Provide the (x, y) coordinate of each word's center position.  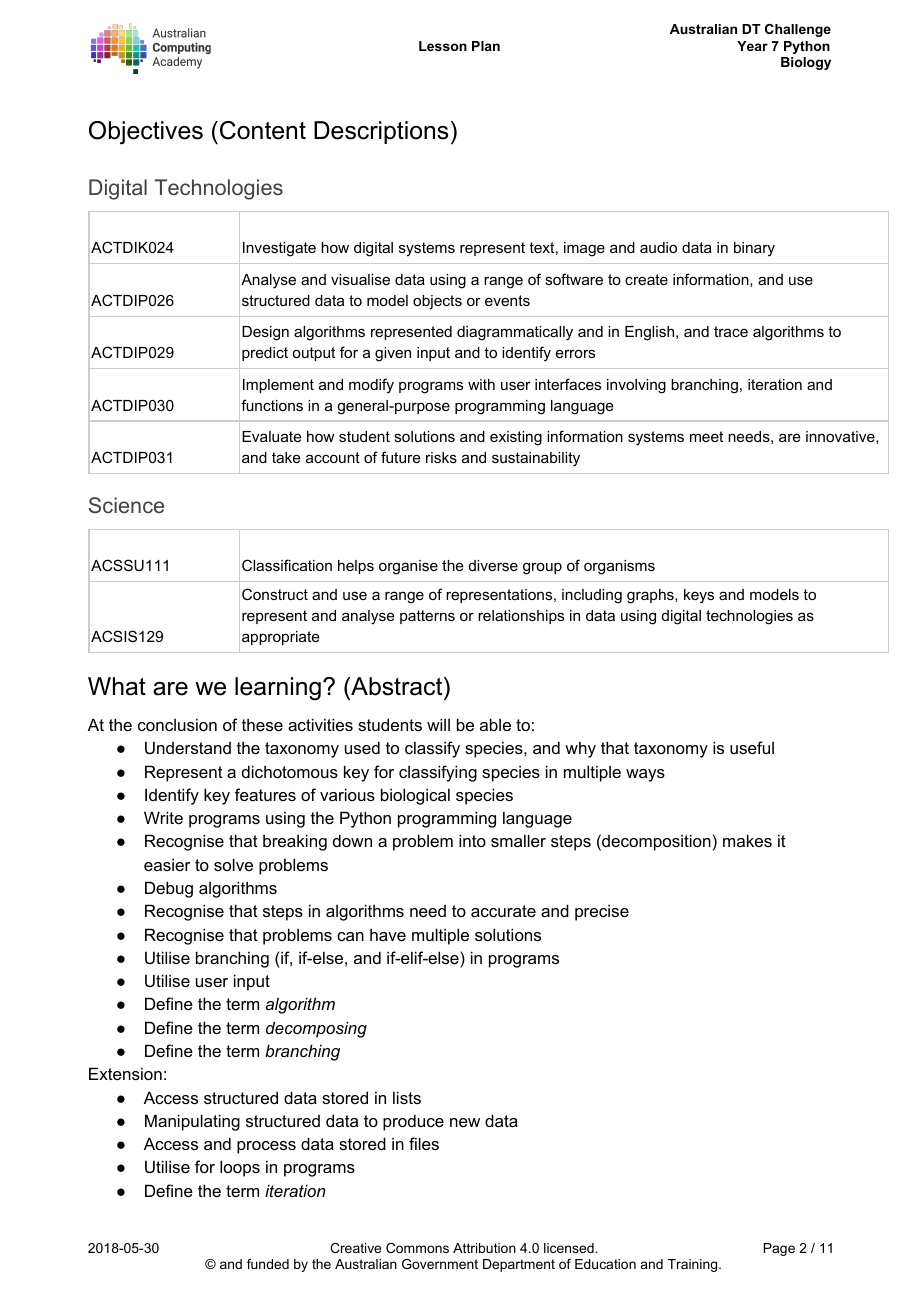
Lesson (443, 46)
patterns (427, 617)
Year (752, 46)
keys (699, 596)
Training (692, 1265)
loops (240, 1168)
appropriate (281, 638)
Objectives (146, 133)
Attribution (484, 1248)
